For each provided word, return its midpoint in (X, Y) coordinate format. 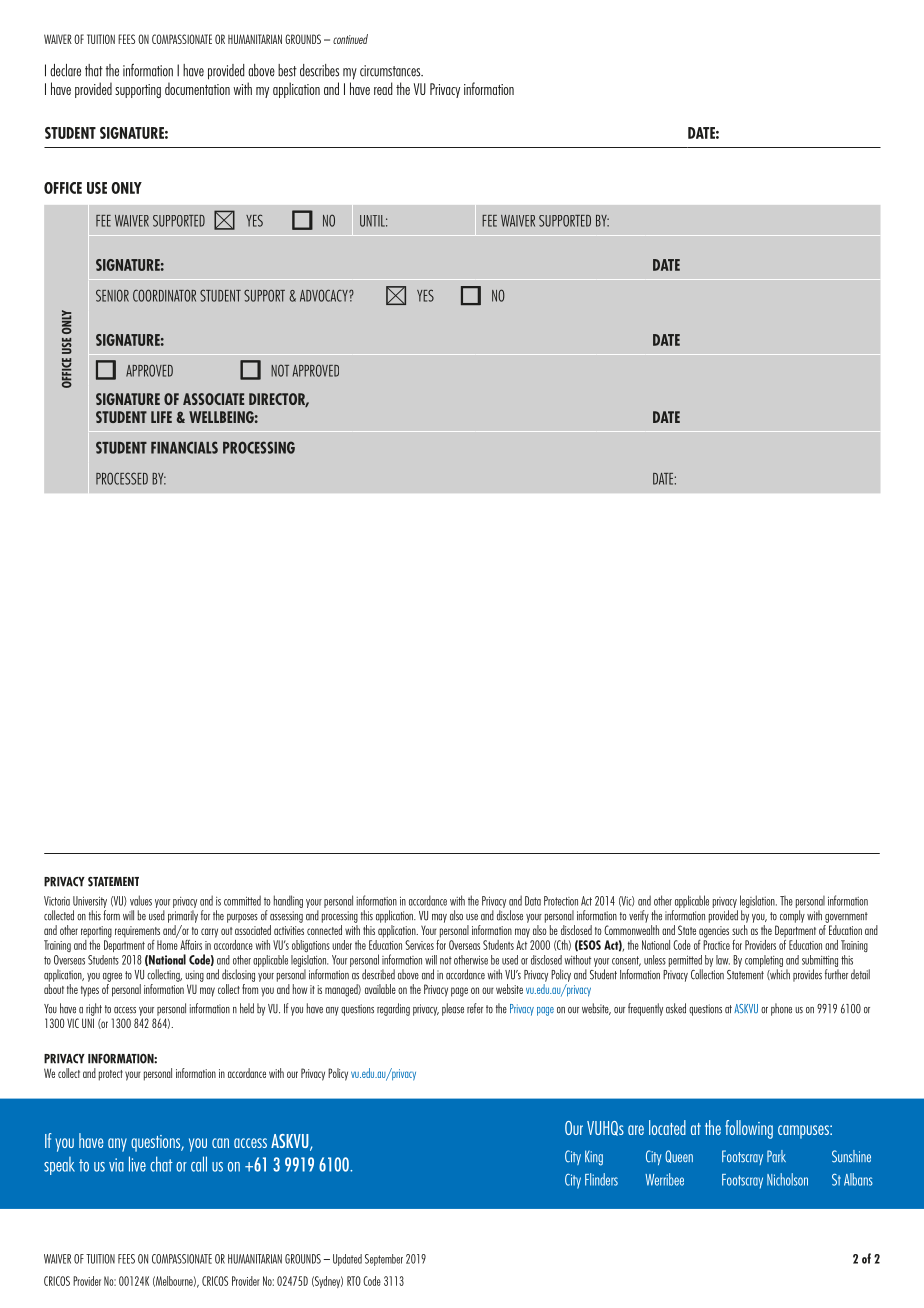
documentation (197, 88)
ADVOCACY (325, 295)
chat (161, 1164)
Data (533, 901)
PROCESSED (122, 478)
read (383, 88)
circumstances (391, 71)
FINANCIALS (184, 447)
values (141, 900)
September (384, 1260)
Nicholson (787, 1179)
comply (792, 916)
